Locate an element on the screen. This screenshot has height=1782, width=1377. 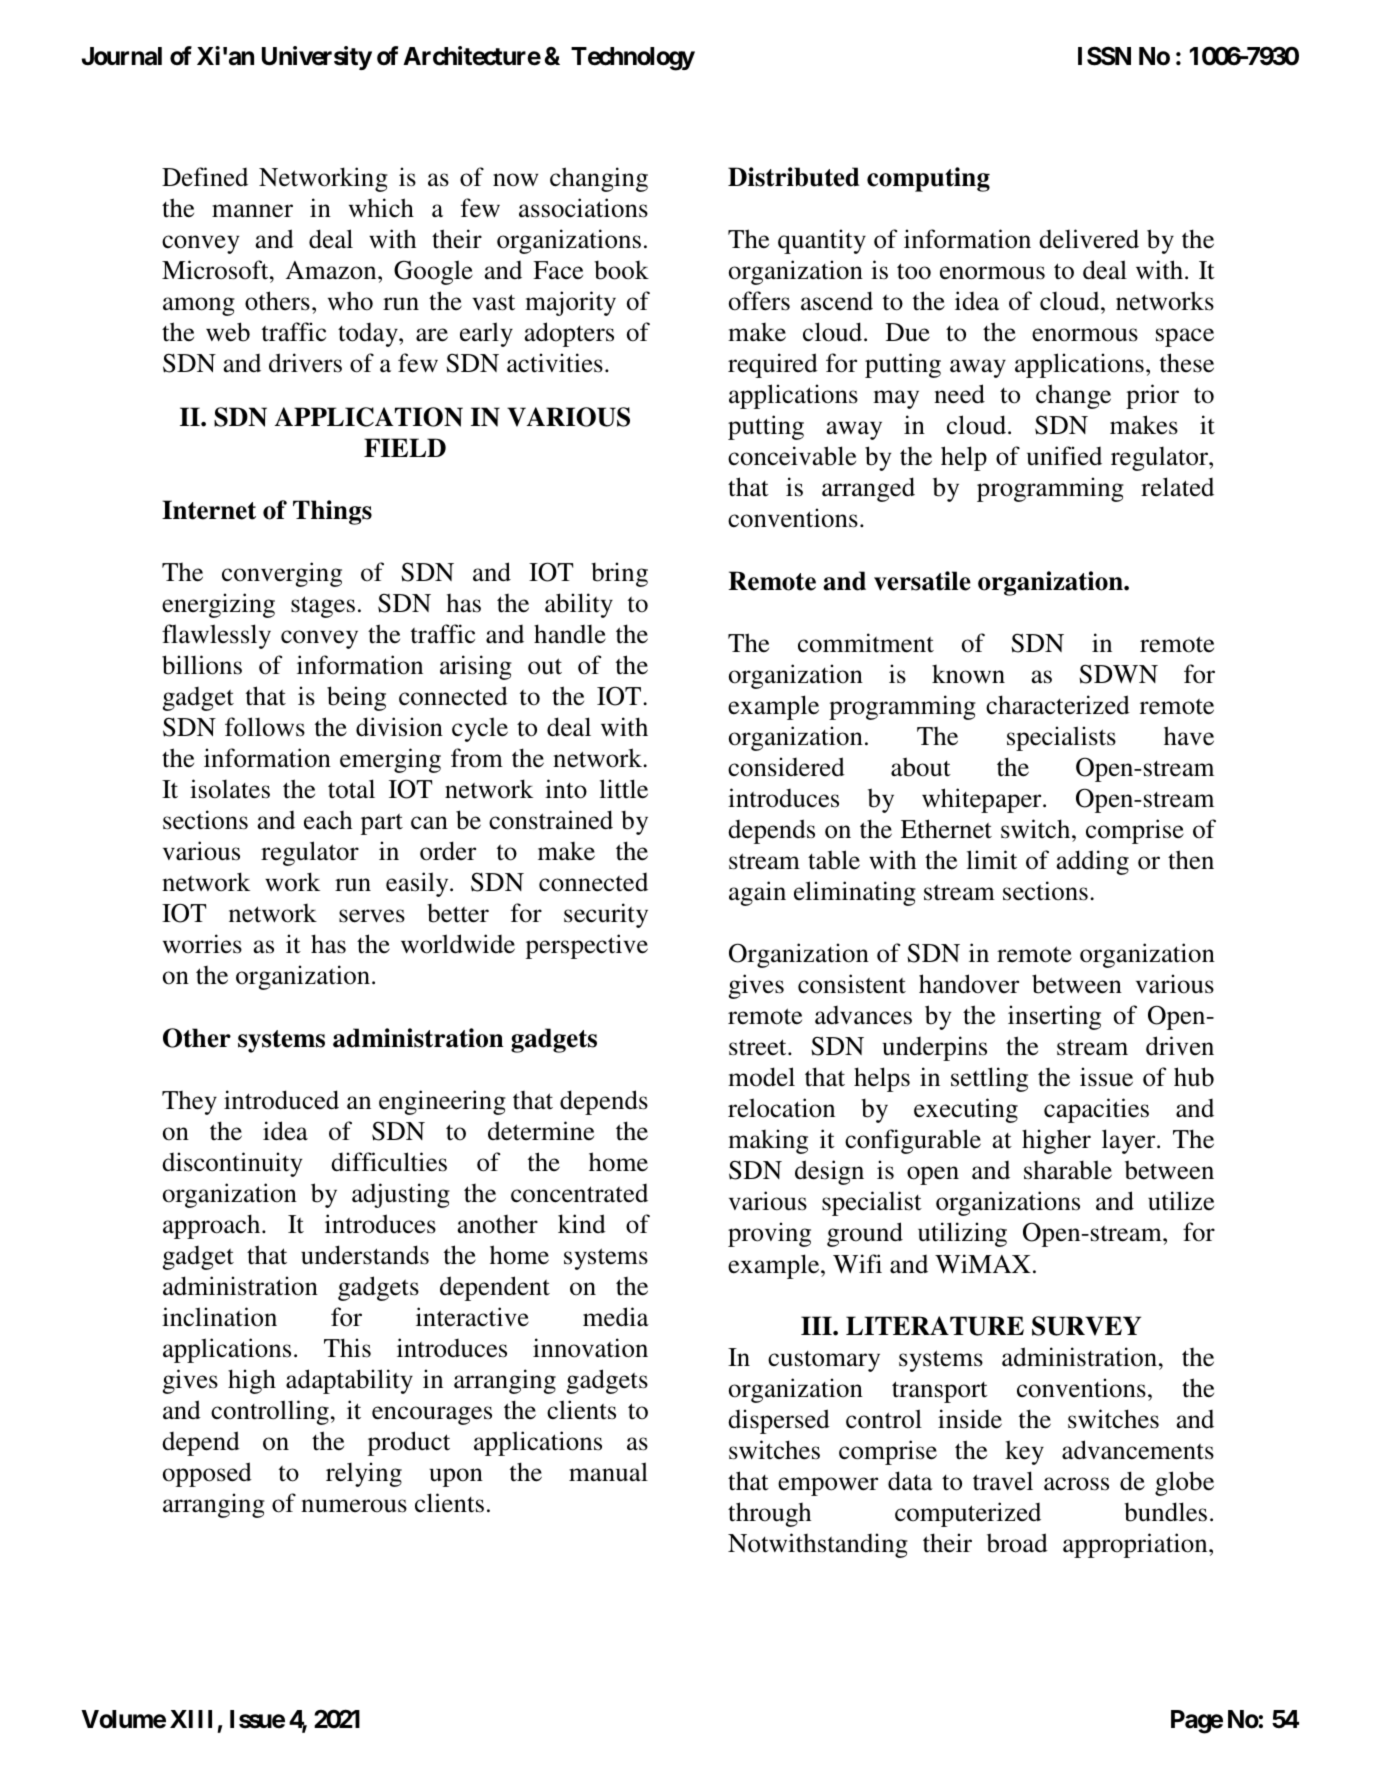
media is located at coordinates (616, 1317).
